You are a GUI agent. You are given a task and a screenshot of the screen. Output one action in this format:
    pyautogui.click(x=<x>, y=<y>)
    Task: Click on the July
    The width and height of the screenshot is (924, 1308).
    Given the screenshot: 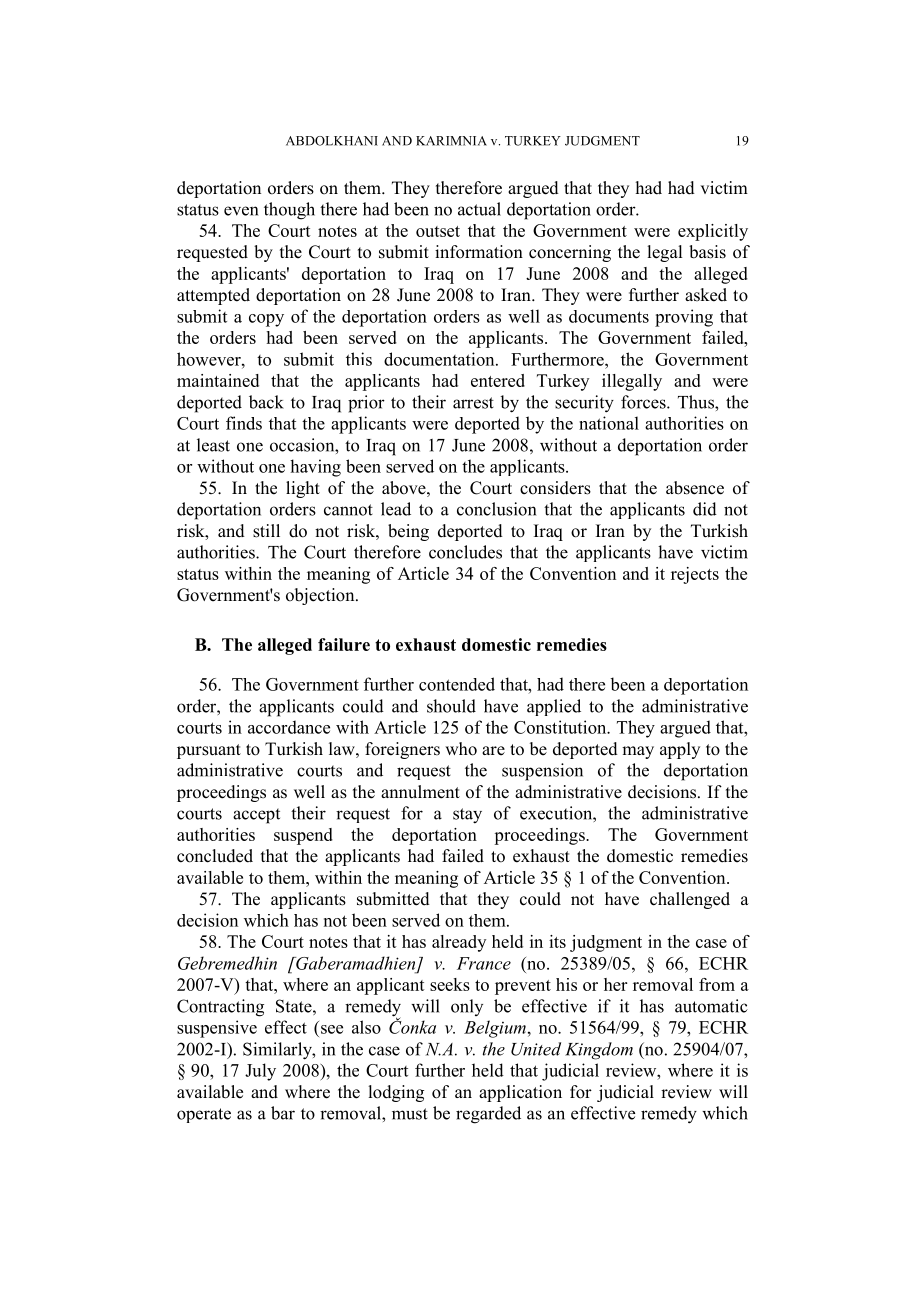 What is the action you would take?
    pyautogui.click(x=260, y=1072)
